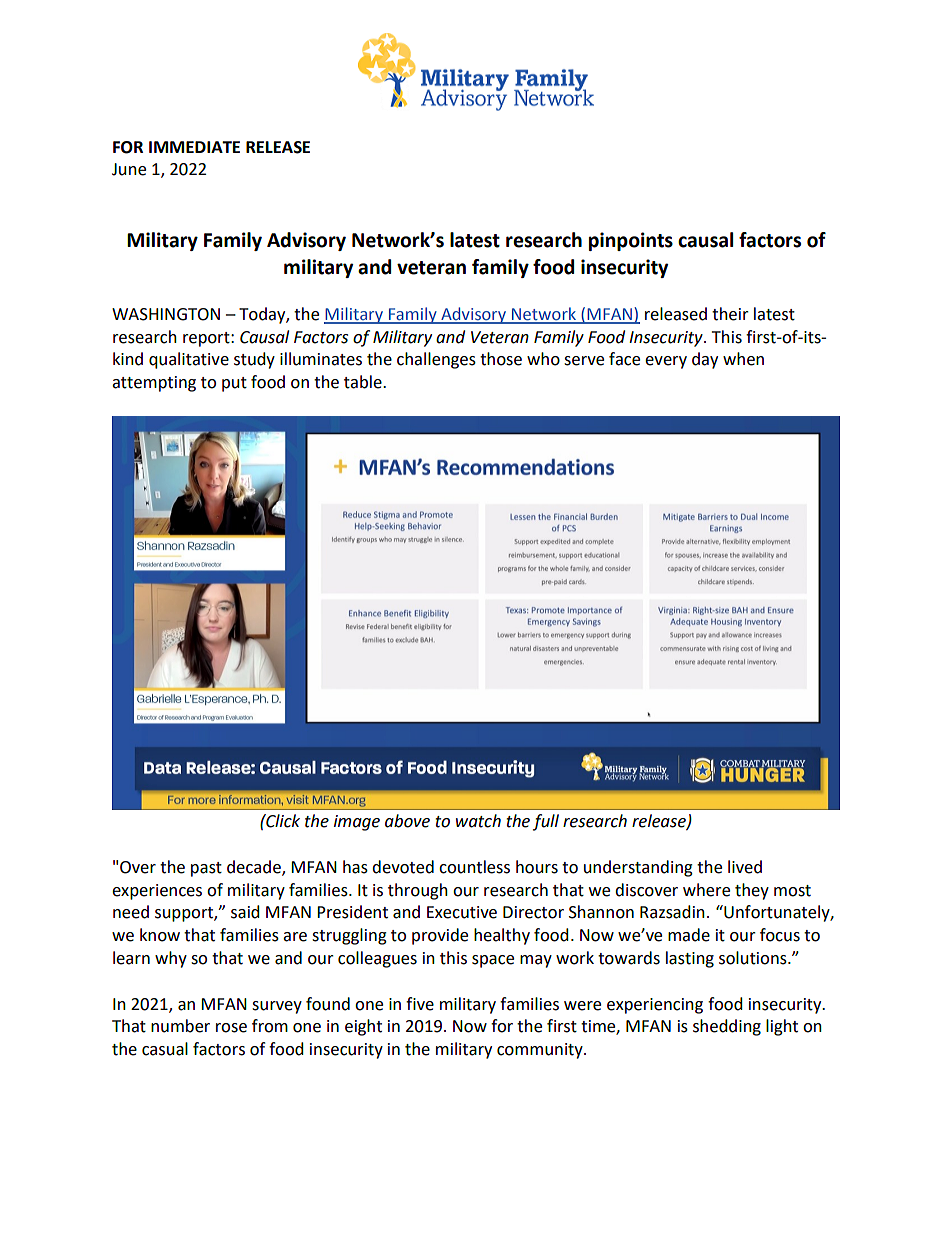  I want to click on their, so click(730, 314).
